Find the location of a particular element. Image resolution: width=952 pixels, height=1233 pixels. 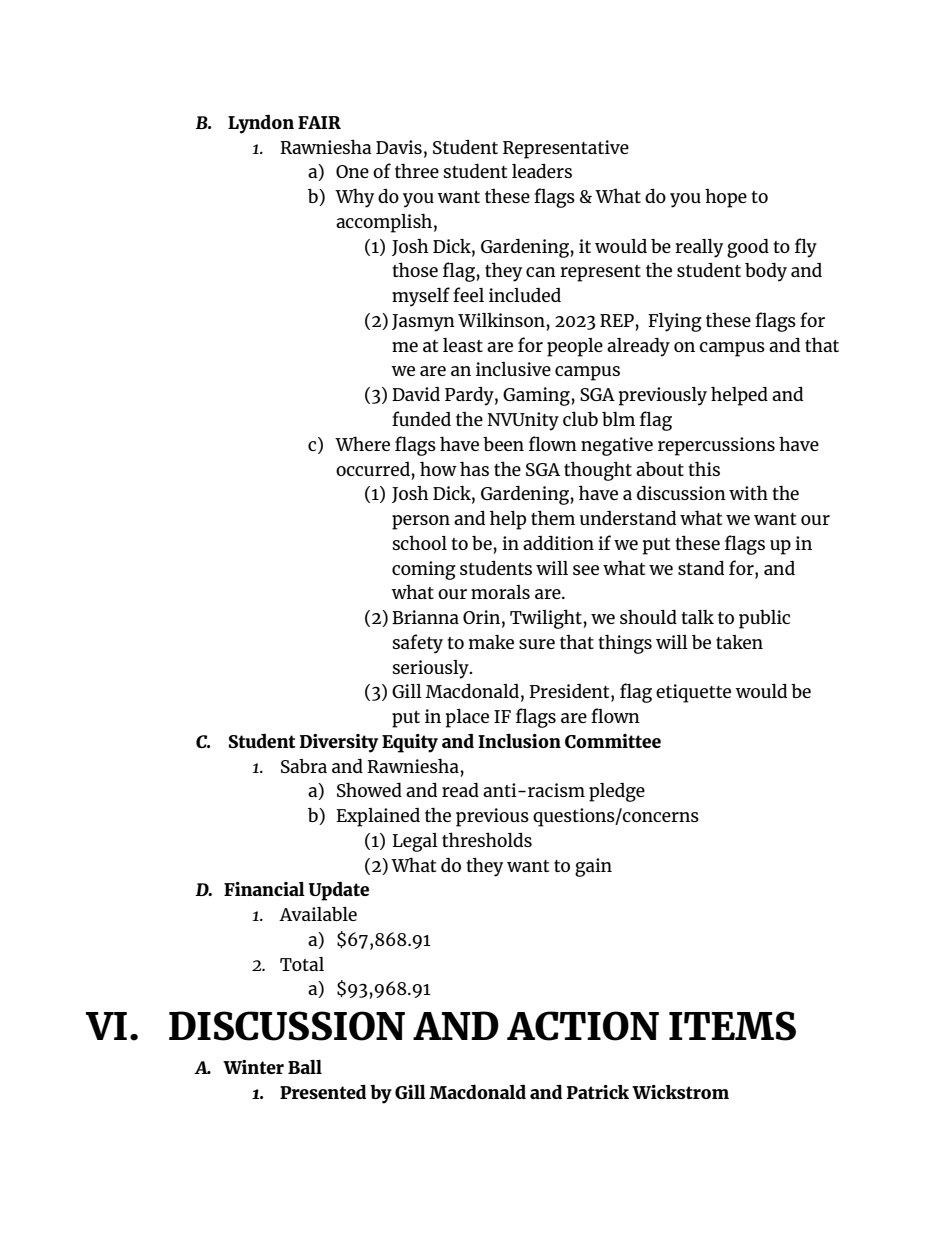

FAIR is located at coordinates (319, 122).
